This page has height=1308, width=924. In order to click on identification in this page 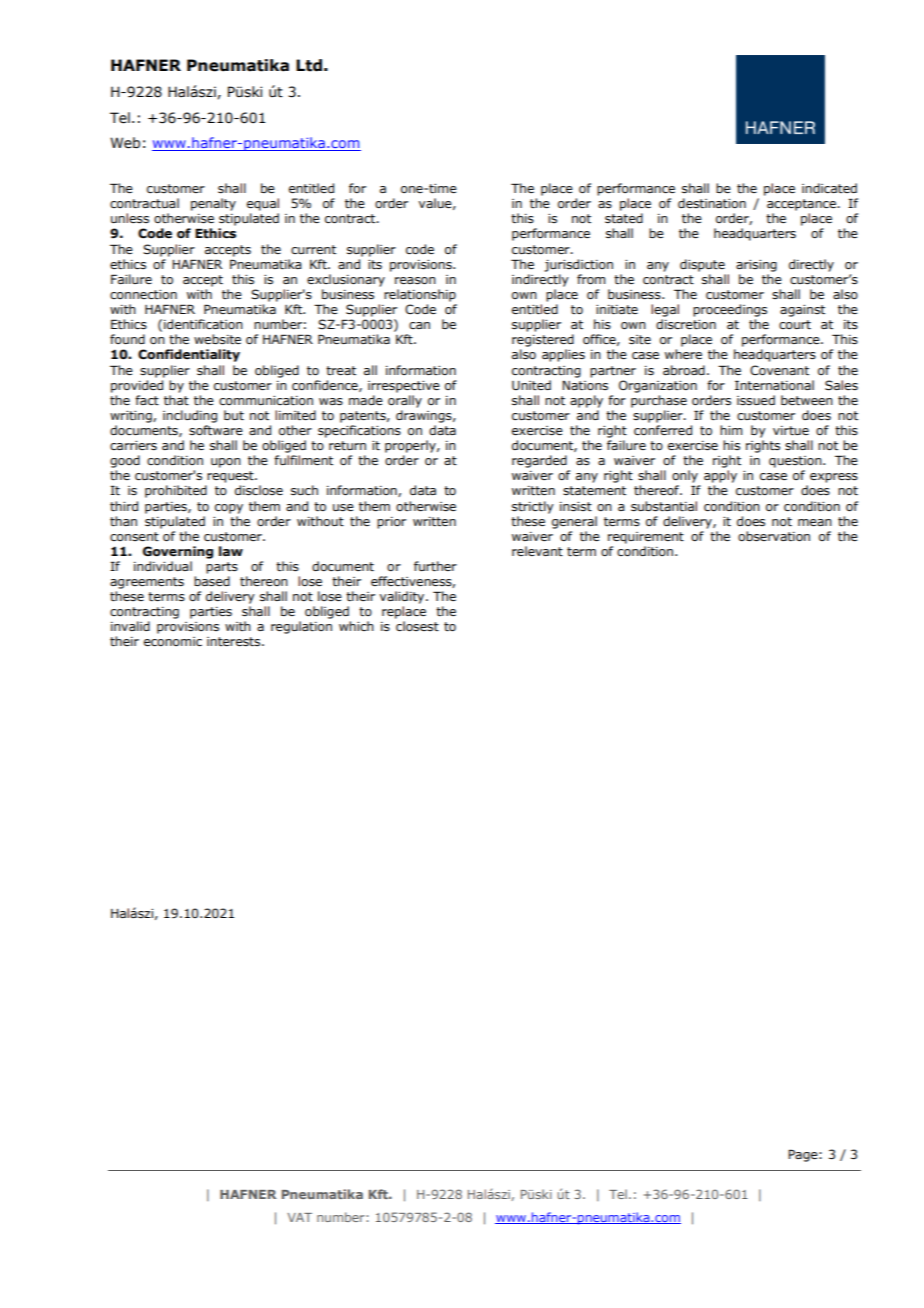, I will do `click(203, 324)`.
